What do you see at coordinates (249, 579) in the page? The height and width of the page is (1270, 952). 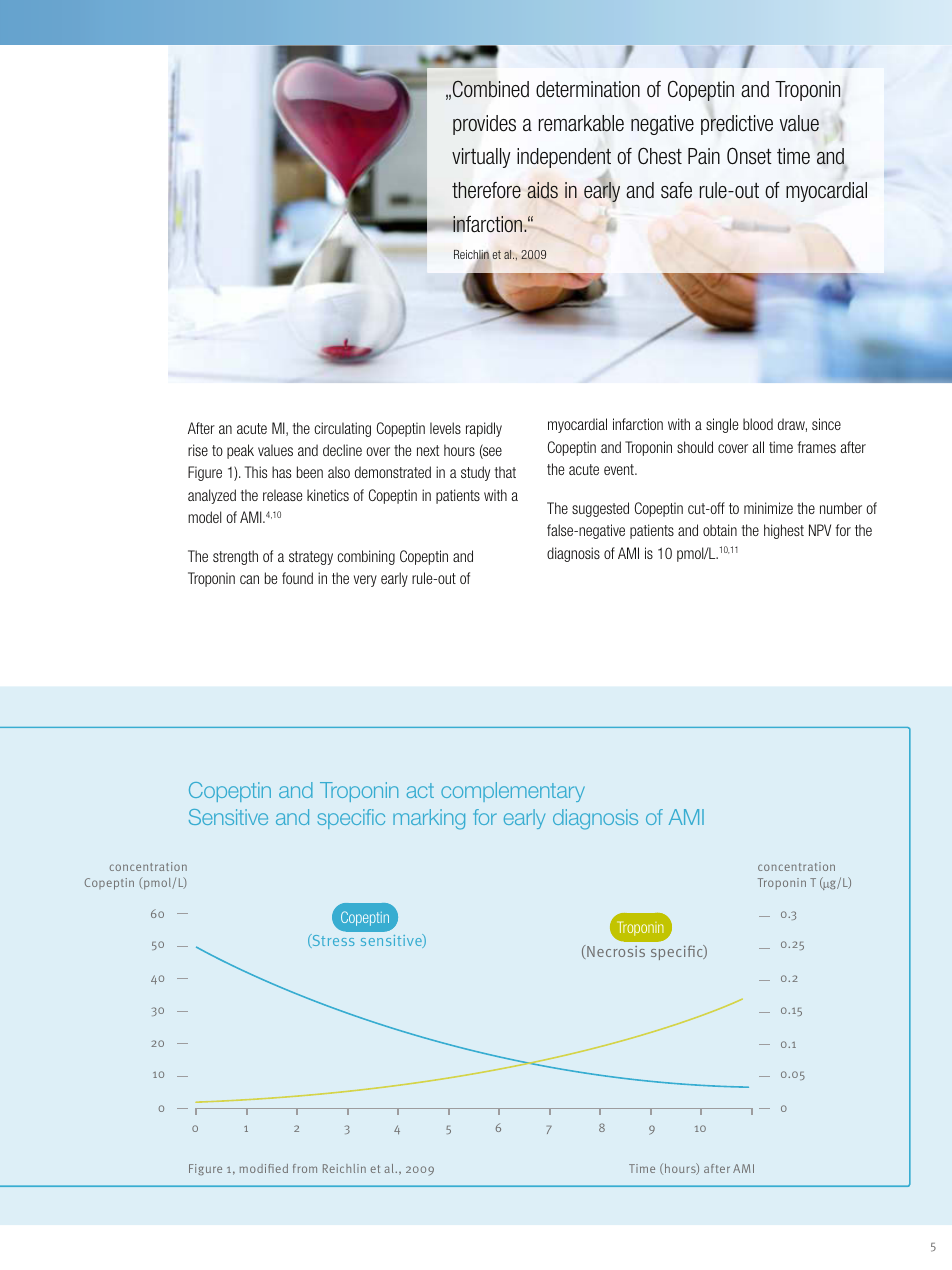 I see `can` at bounding box center [249, 579].
